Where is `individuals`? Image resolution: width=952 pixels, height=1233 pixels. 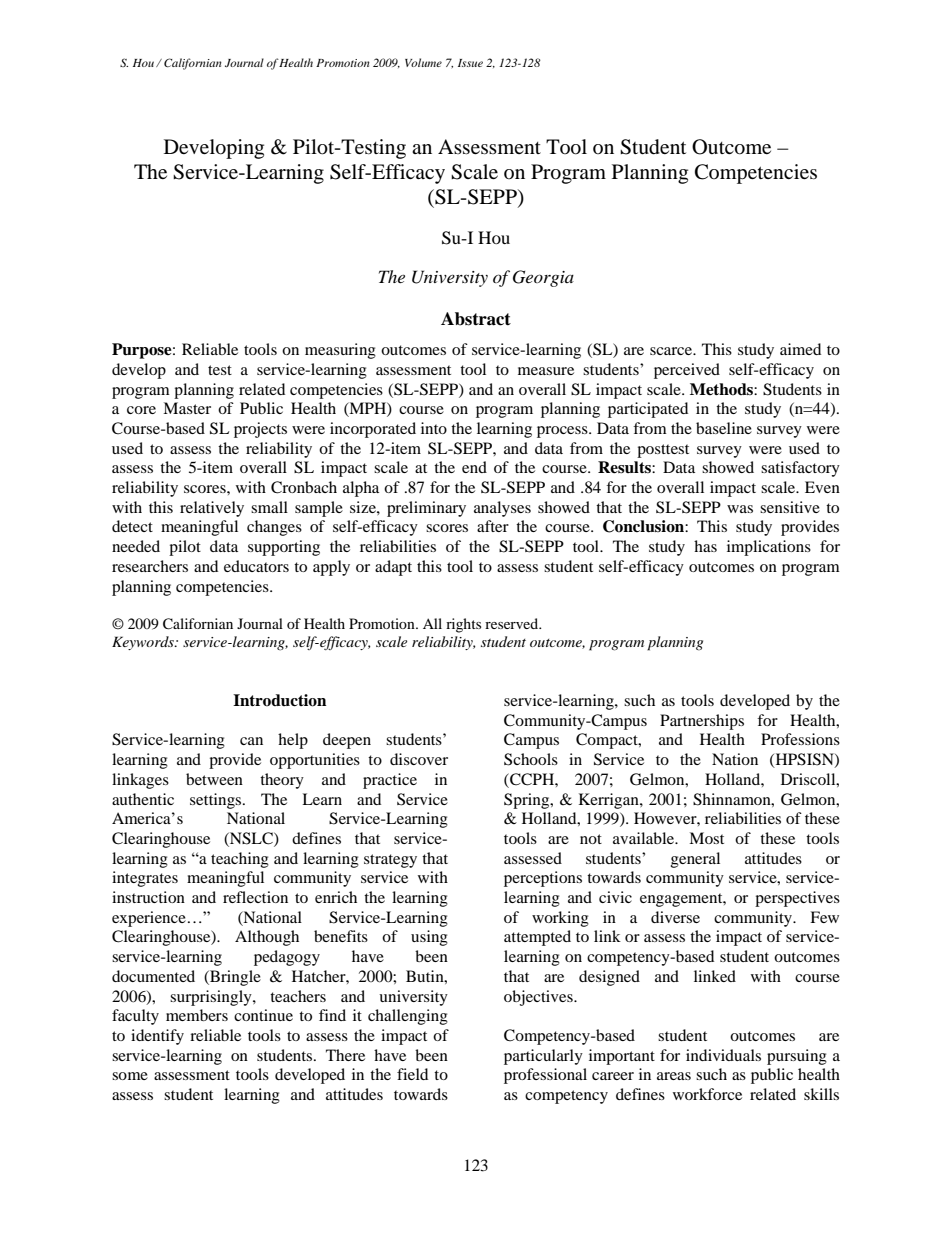 individuals is located at coordinates (723, 1055).
